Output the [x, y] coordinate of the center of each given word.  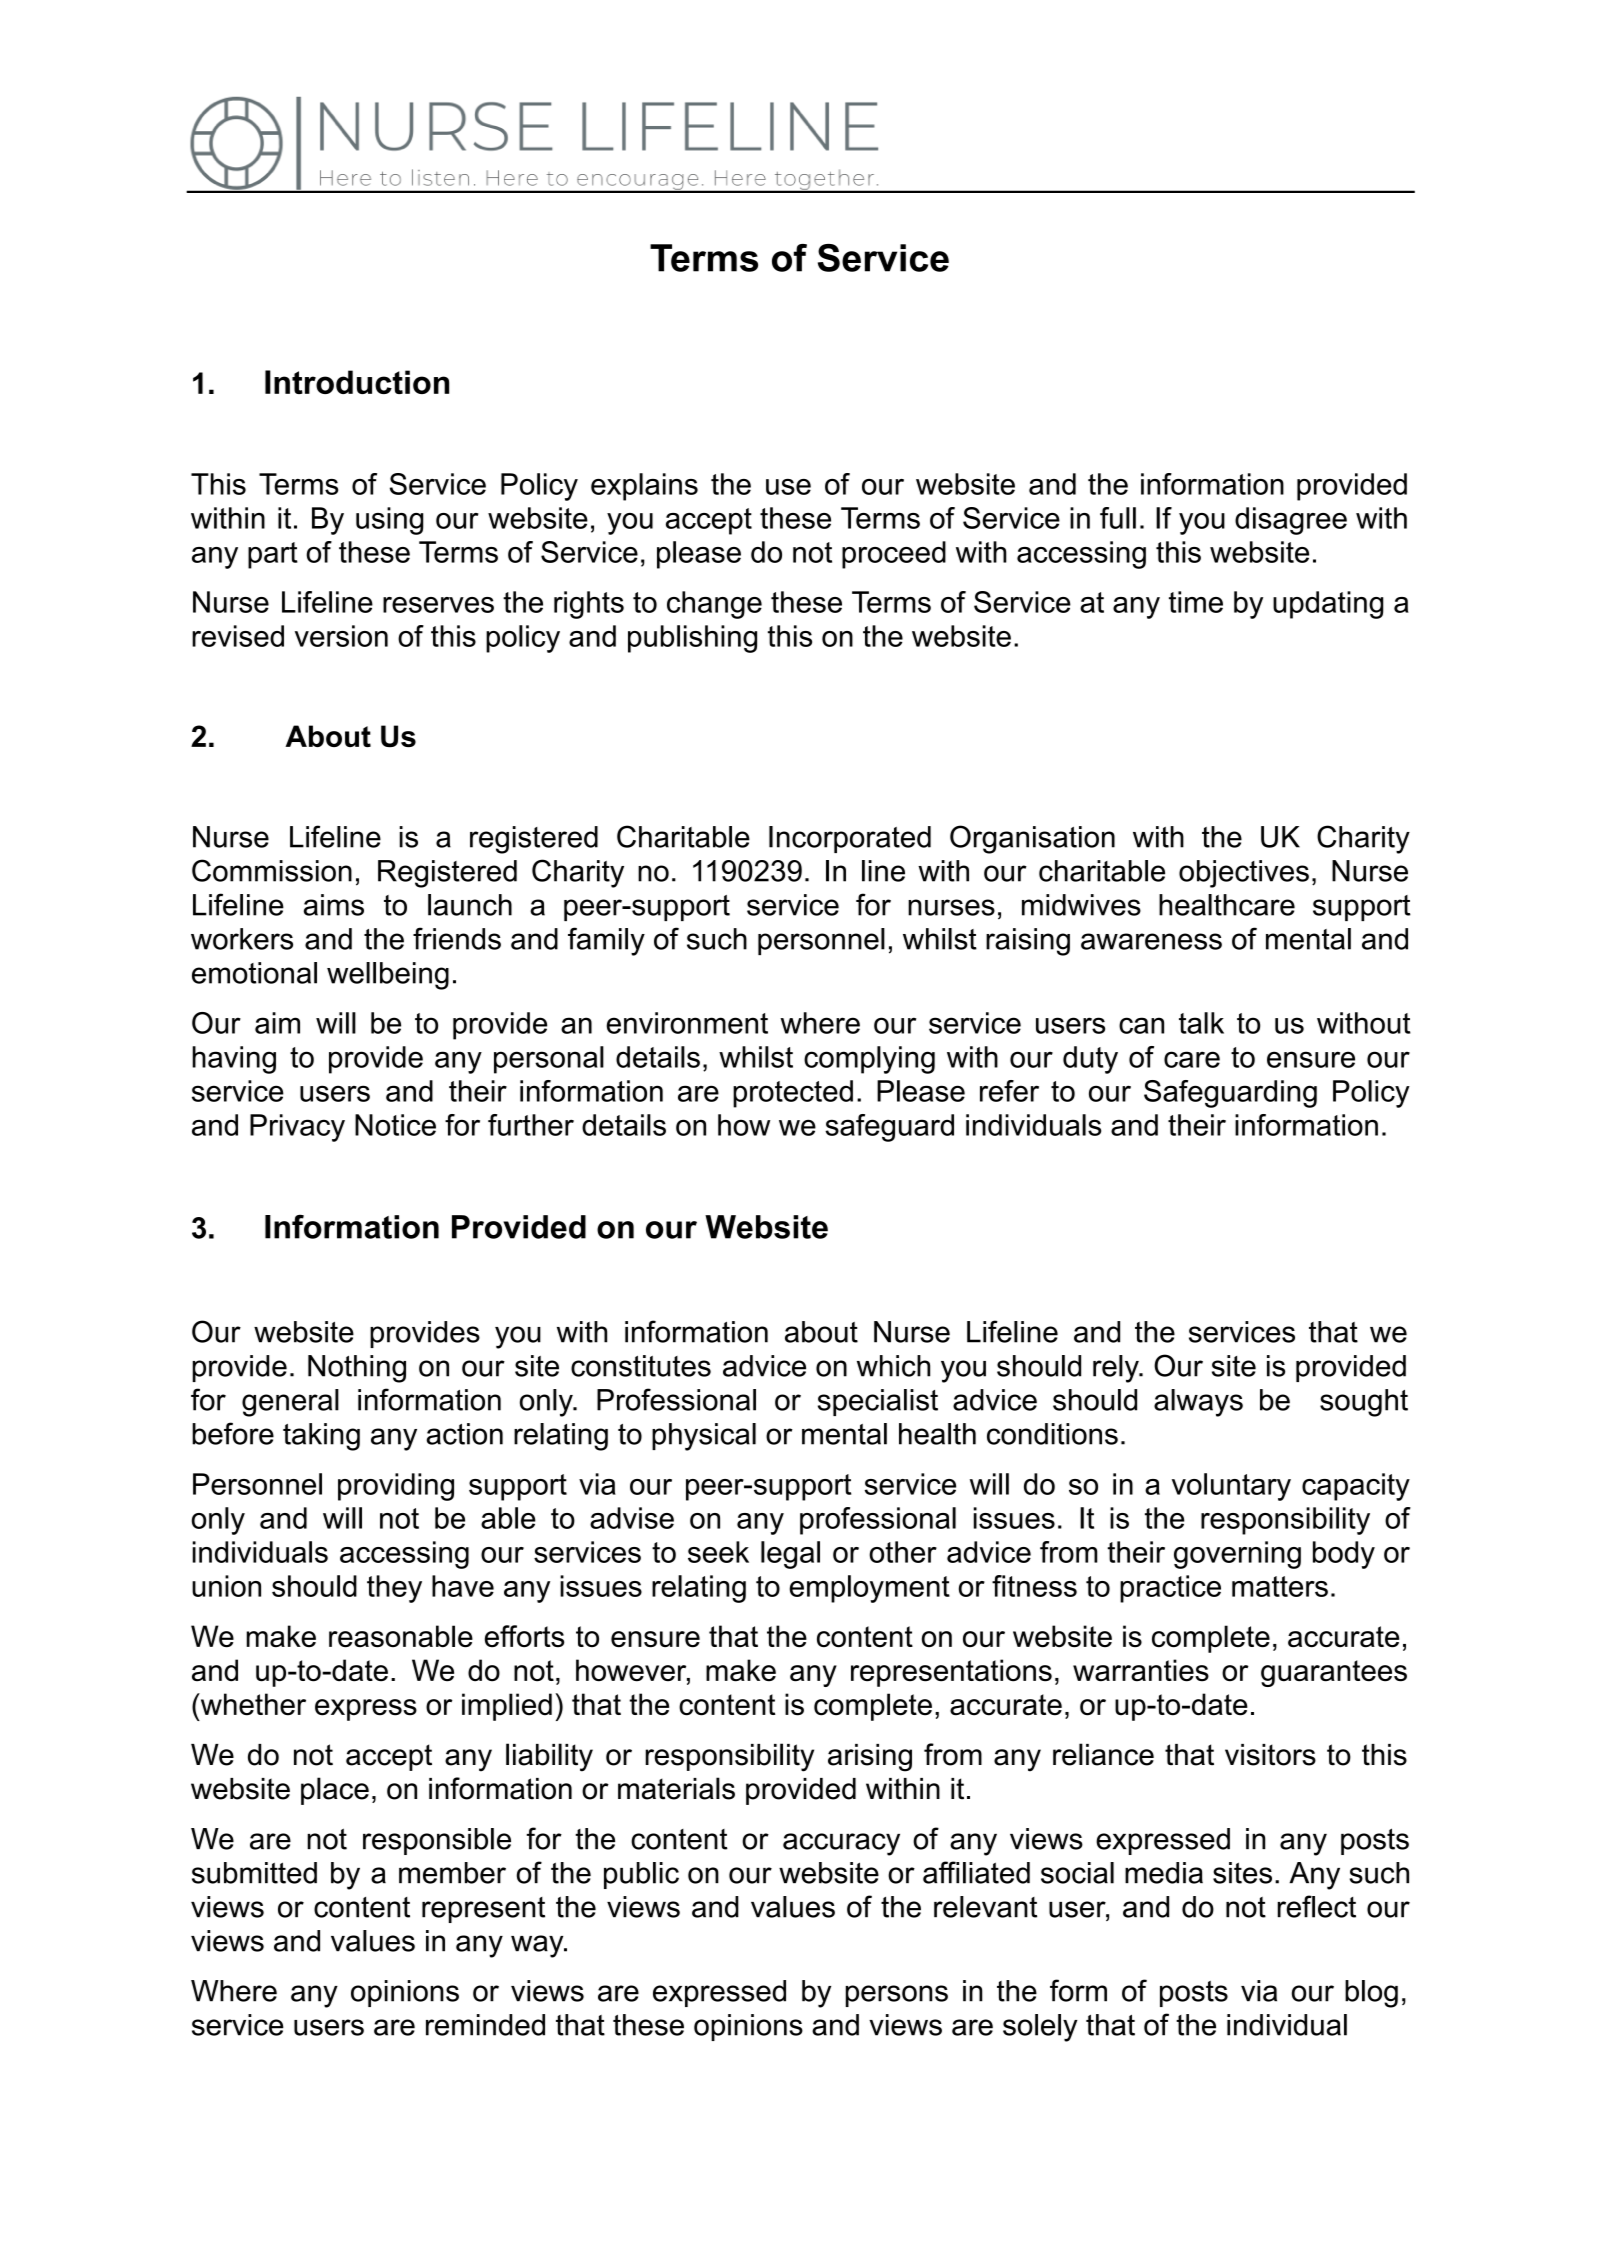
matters [1280, 1586]
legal [790, 1555]
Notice [395, 1125]
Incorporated [850, 839]
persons [897, 1996]
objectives [1244, 874]
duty [1090, 1060]
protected [793, 1094]
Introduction [357, 382]
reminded [485, 2025]
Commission [272, 870]
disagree [1291, 521]
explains [644, 487]
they [394, 1589]
